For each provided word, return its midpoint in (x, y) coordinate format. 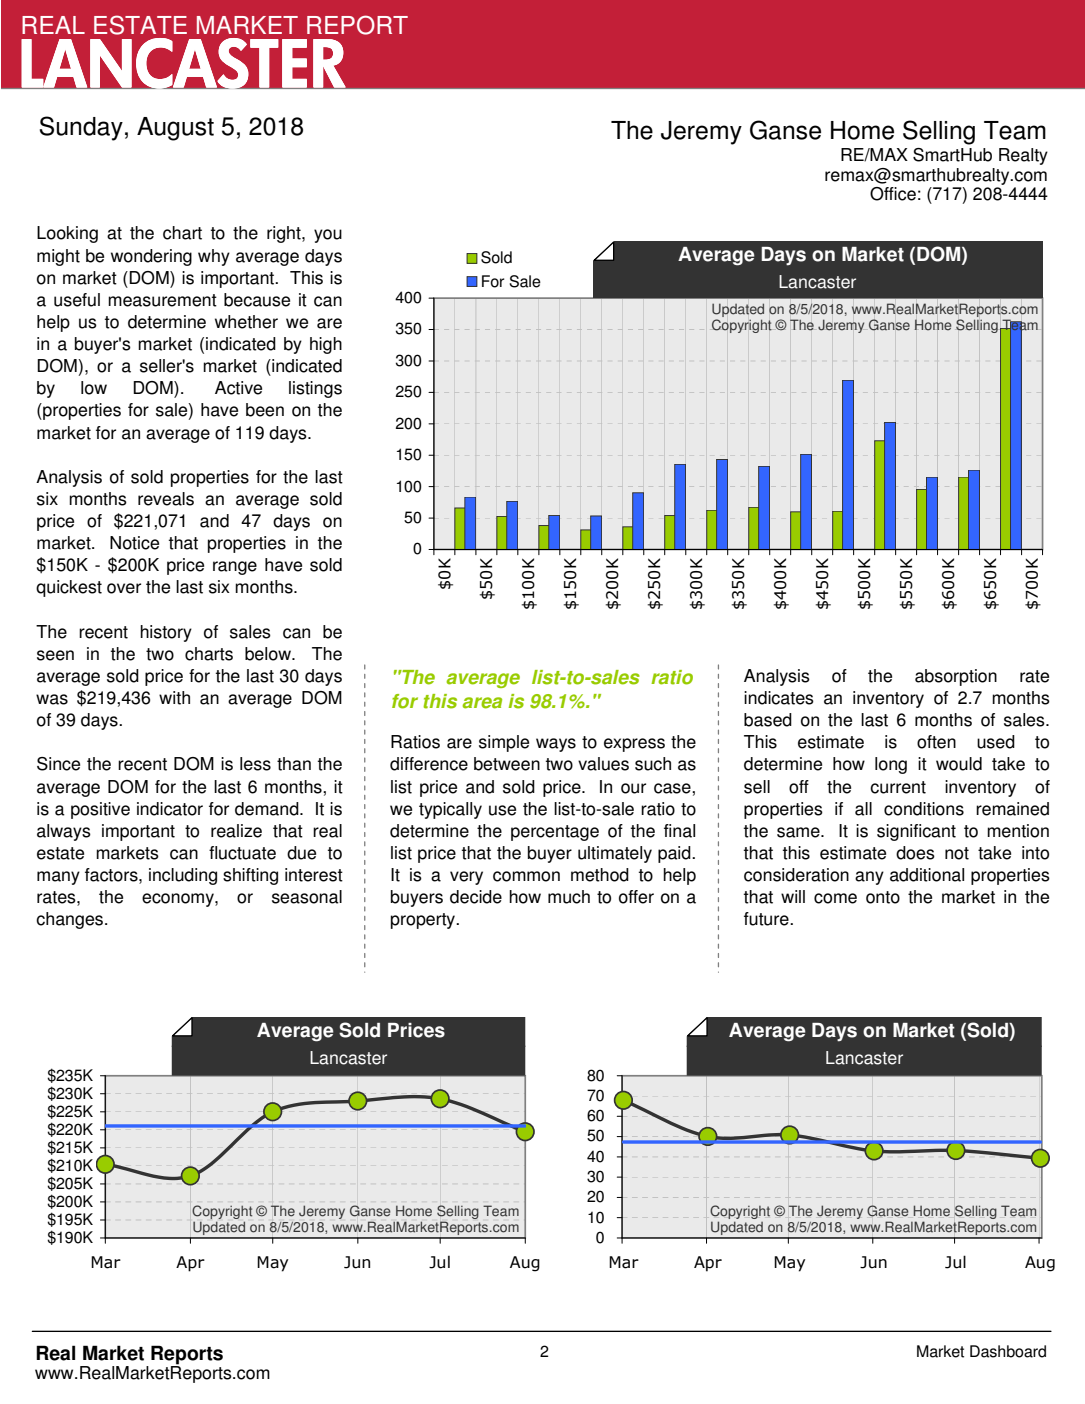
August (175, 129)
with (174, 698)
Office (893, 194)
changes (71, 920)
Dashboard (1008, 1351)
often (936, 742)
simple (504, 743)
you (328, 236)
